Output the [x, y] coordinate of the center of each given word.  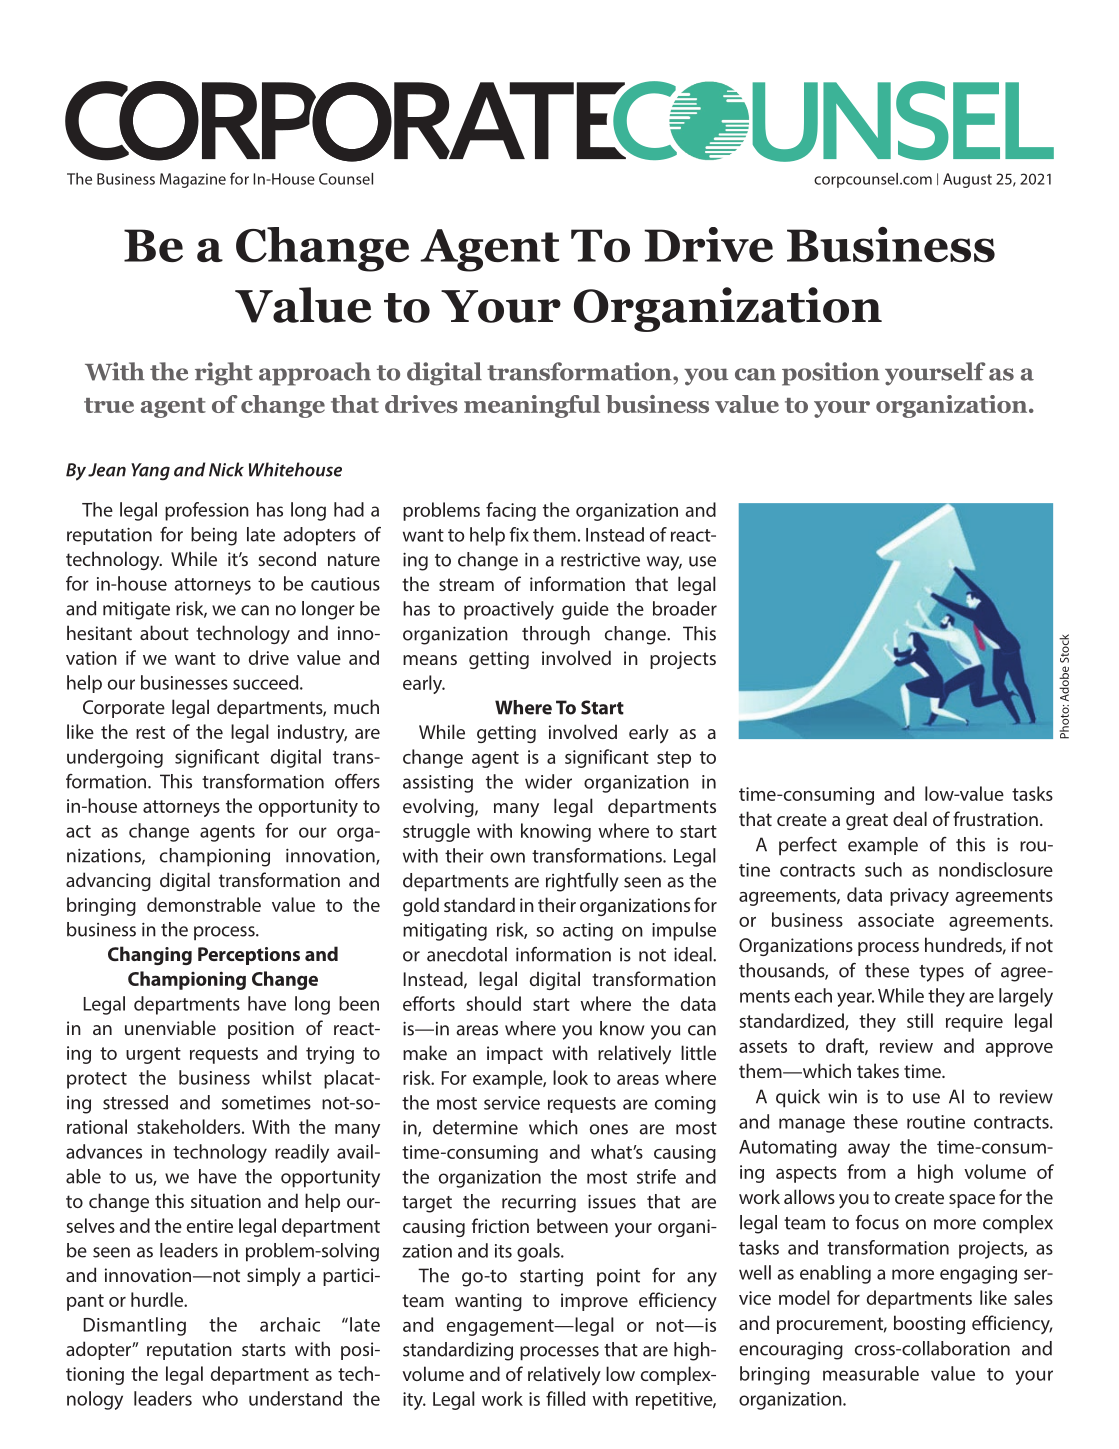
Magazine [193, 180]
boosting [929, 1324]
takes [878, 1070]
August [967, 180]
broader [685, 608]
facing [511, 511]
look [570, 1077]
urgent [153, 1055]
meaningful [532, 406]
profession [207, 511]
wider [548, 781]
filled [565, 1398]
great [867, 821]
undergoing [115, 758]
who [220, 1398]
